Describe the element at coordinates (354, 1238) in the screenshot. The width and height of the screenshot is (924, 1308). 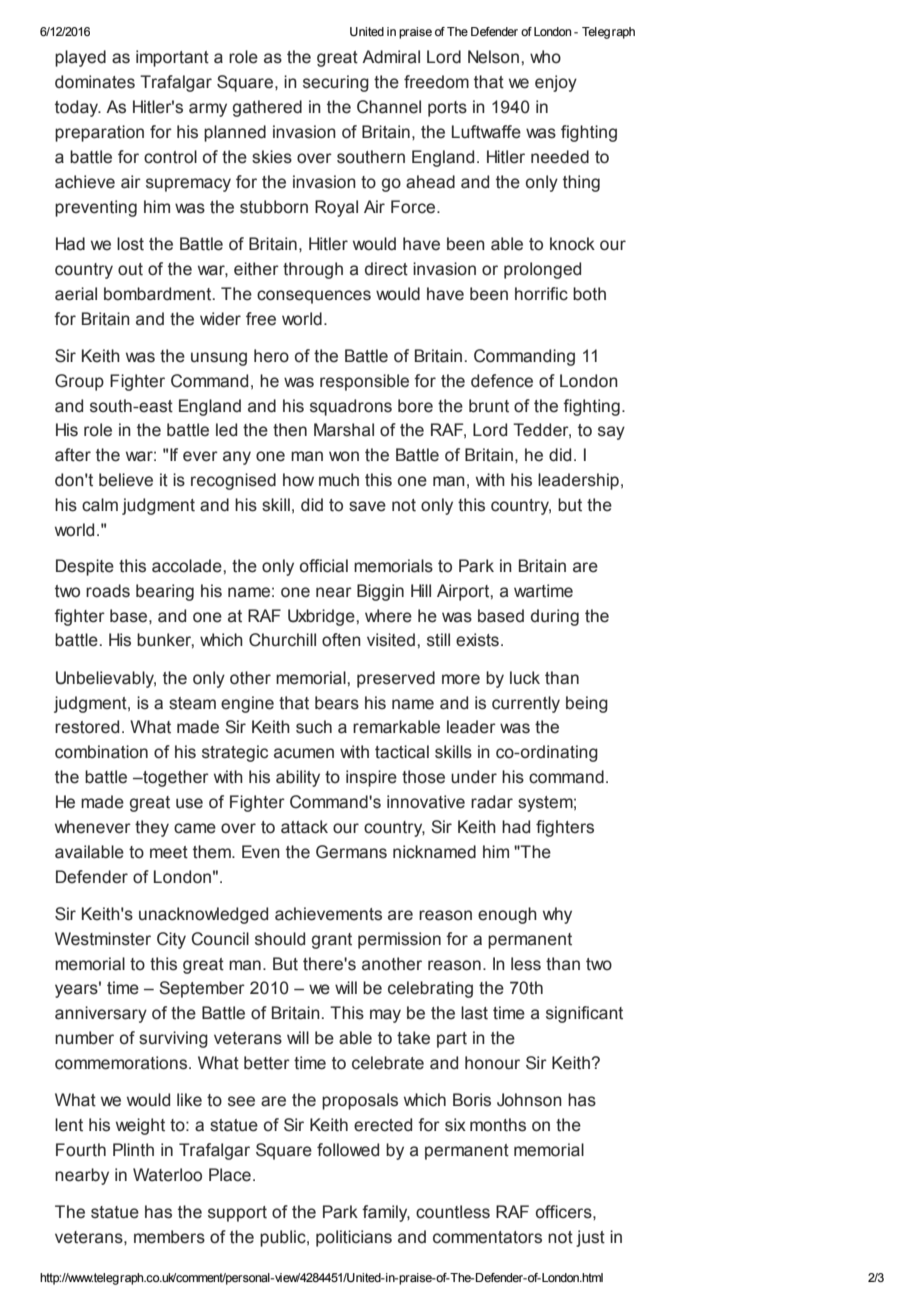
I see `politicians` at that location.
